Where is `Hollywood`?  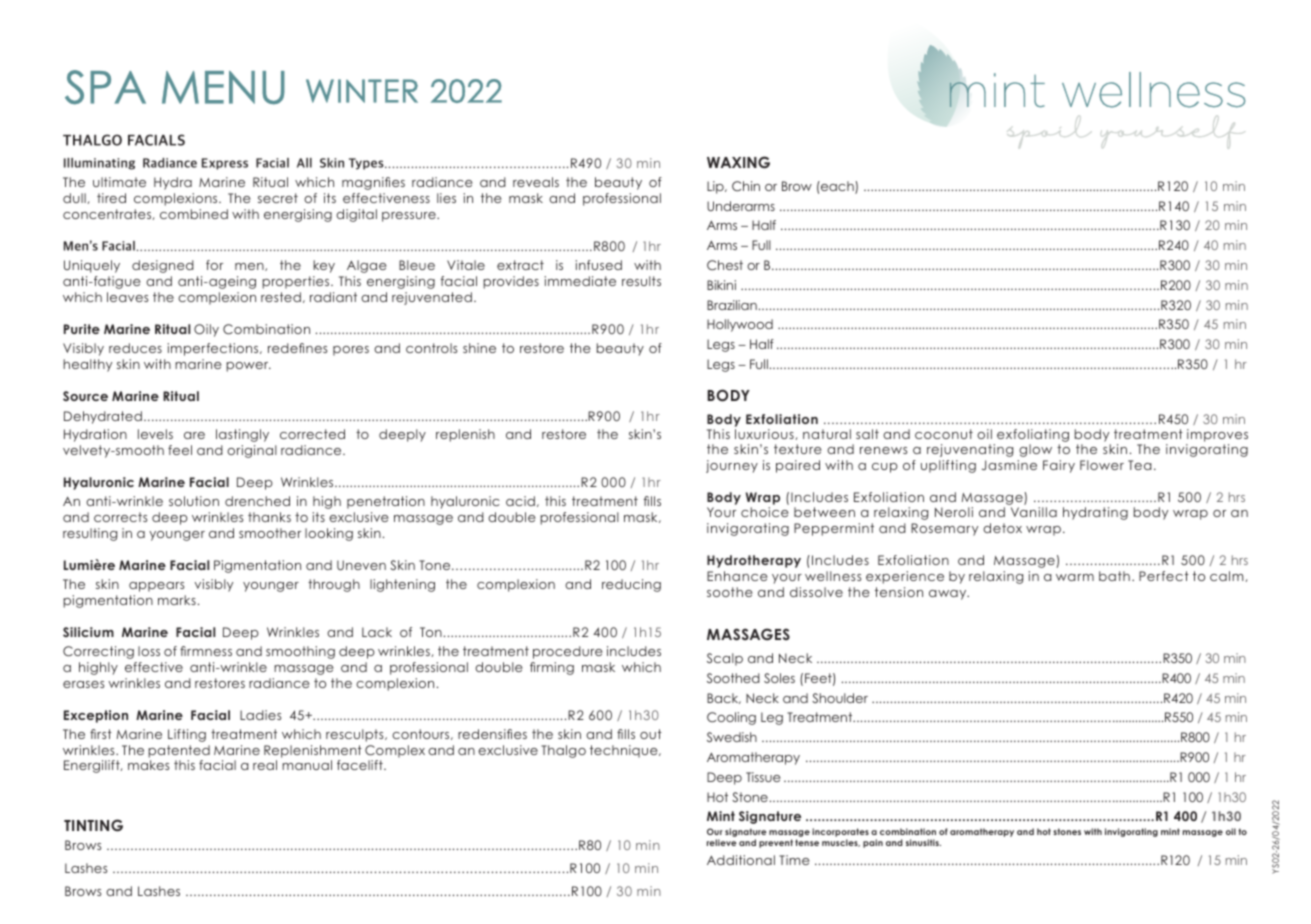 Hollywood is located at coordinates (740, 325).
